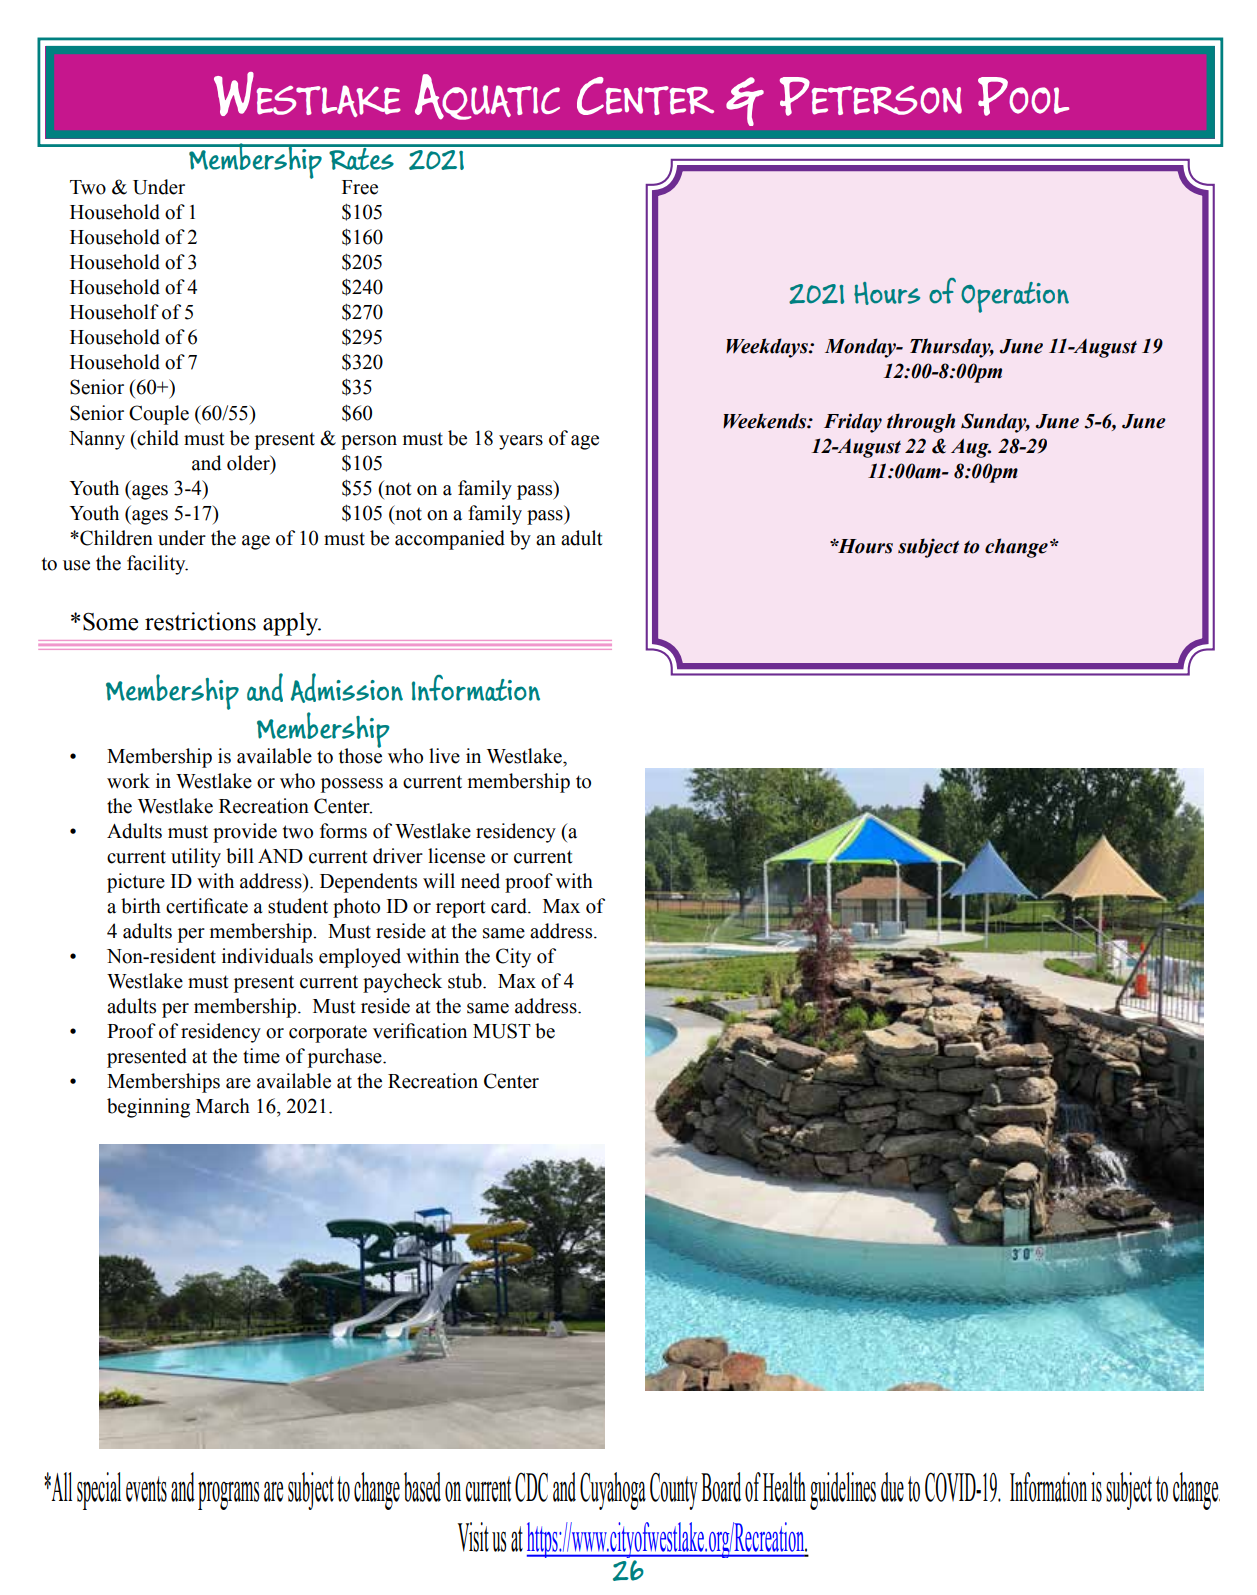 The image size is (1257, 1595). Describe the element at coordinates (420, 1031) in the screenshot. I see `verification` at that location.
